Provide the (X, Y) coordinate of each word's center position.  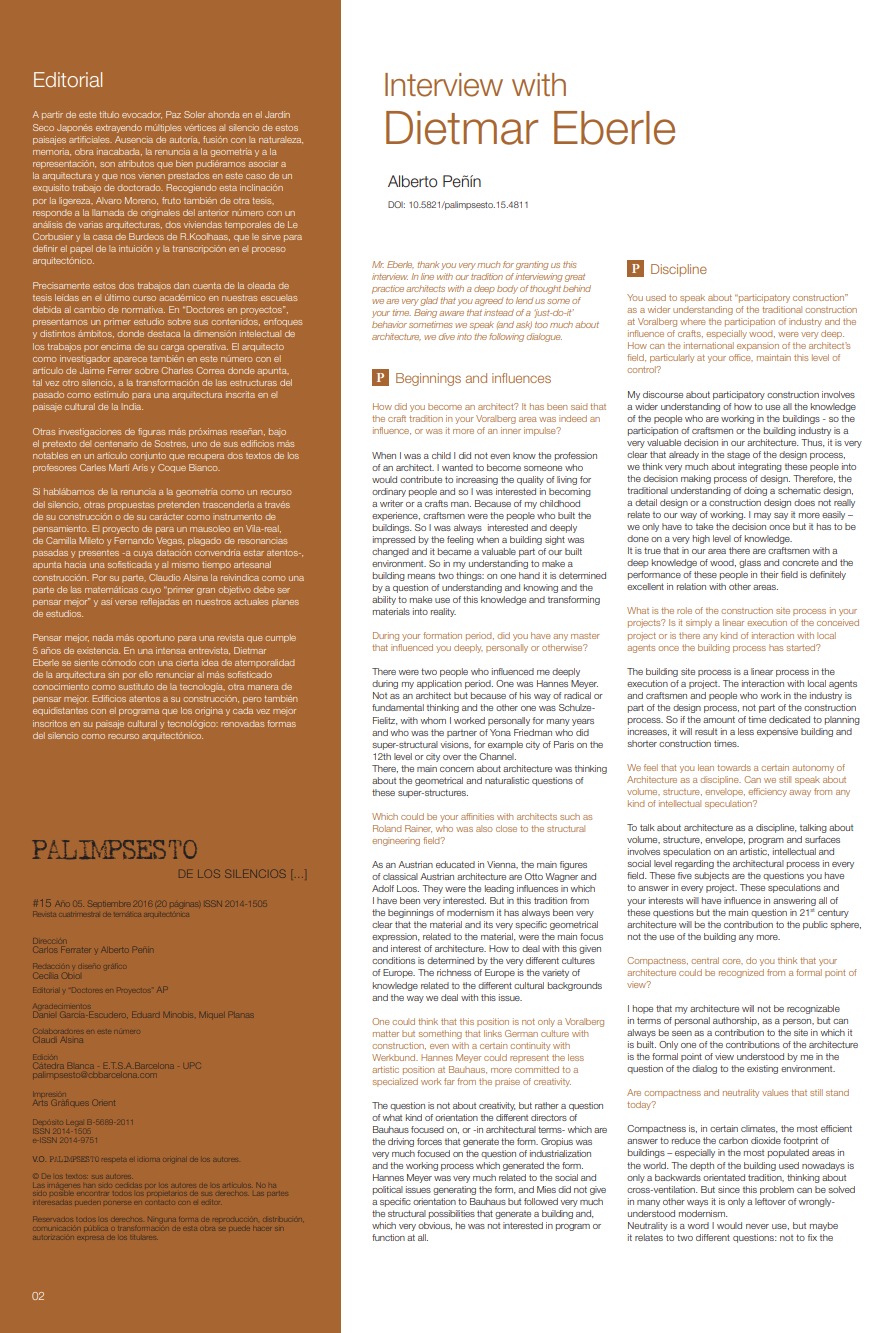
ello (146, 674)
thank (428, 264)
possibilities (452, 1214)
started (802, 647)
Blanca (81, 1067)
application (439, 684)
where (692, 321)
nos (128, 176)
